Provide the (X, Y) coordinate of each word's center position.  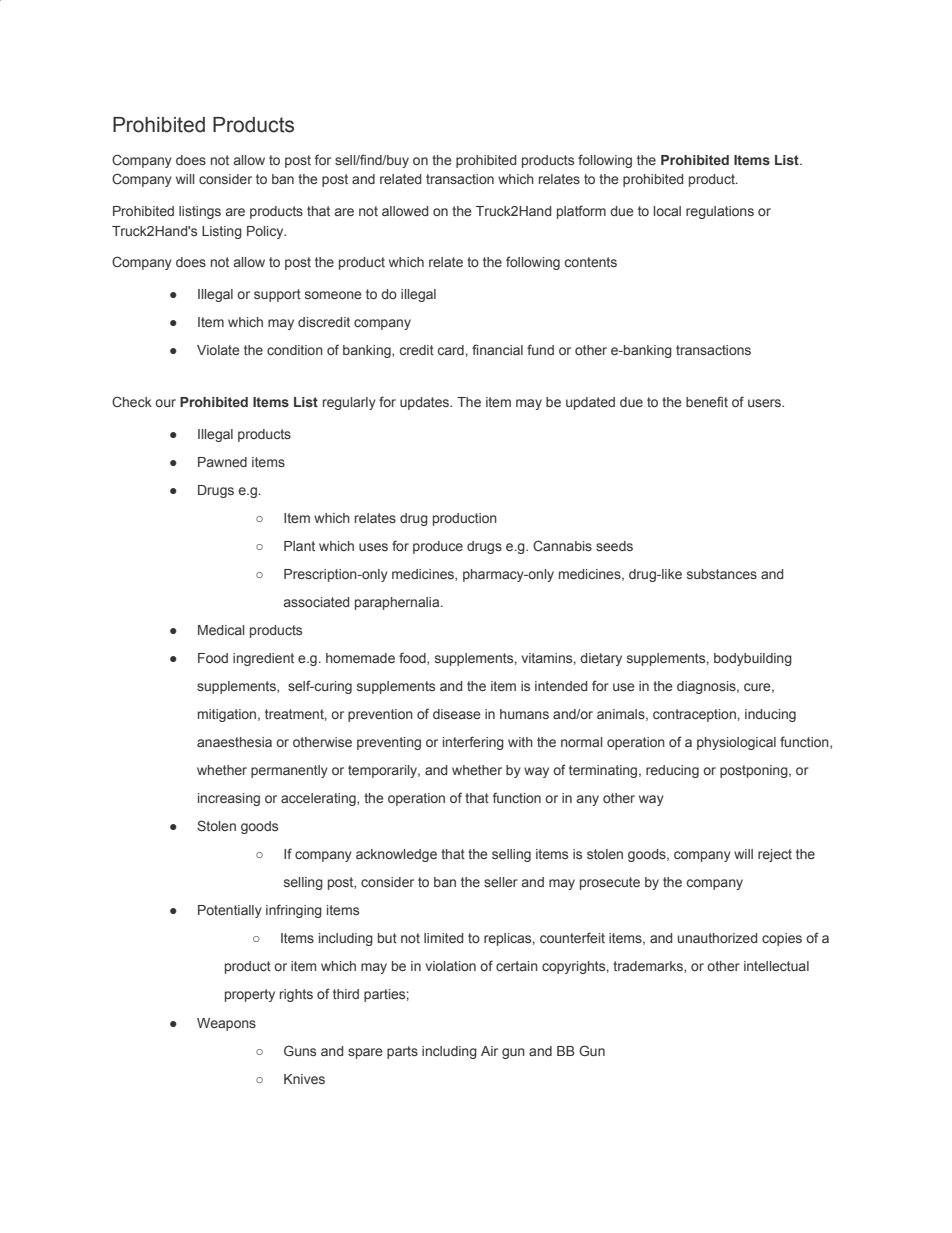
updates (426, 403)
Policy (266, 232)
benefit (707, 401)
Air (489, 1051)
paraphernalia (398, 603)
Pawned (222, 462)
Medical (221, 630)
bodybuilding (753, 659)
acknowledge (396, 855)
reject (775, 855)
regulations (720, 212)
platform (581, 212)
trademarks (649, 967)
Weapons (226, 1024)
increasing (229, 799)
